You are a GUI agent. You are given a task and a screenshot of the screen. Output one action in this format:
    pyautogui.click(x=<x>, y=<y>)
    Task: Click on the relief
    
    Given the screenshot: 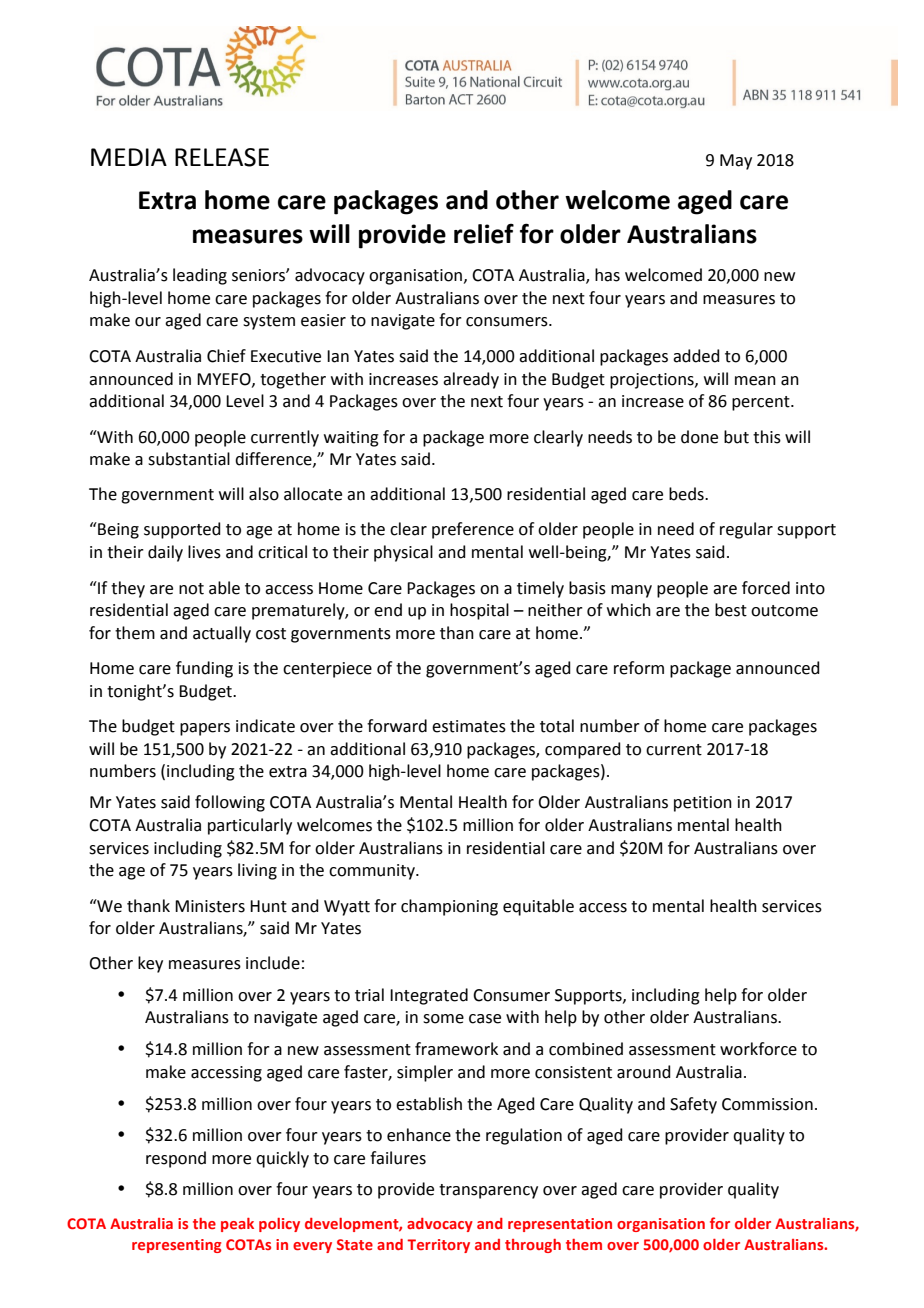 What is the action you would take?
    pyautogui.click(x=484, y=233)
